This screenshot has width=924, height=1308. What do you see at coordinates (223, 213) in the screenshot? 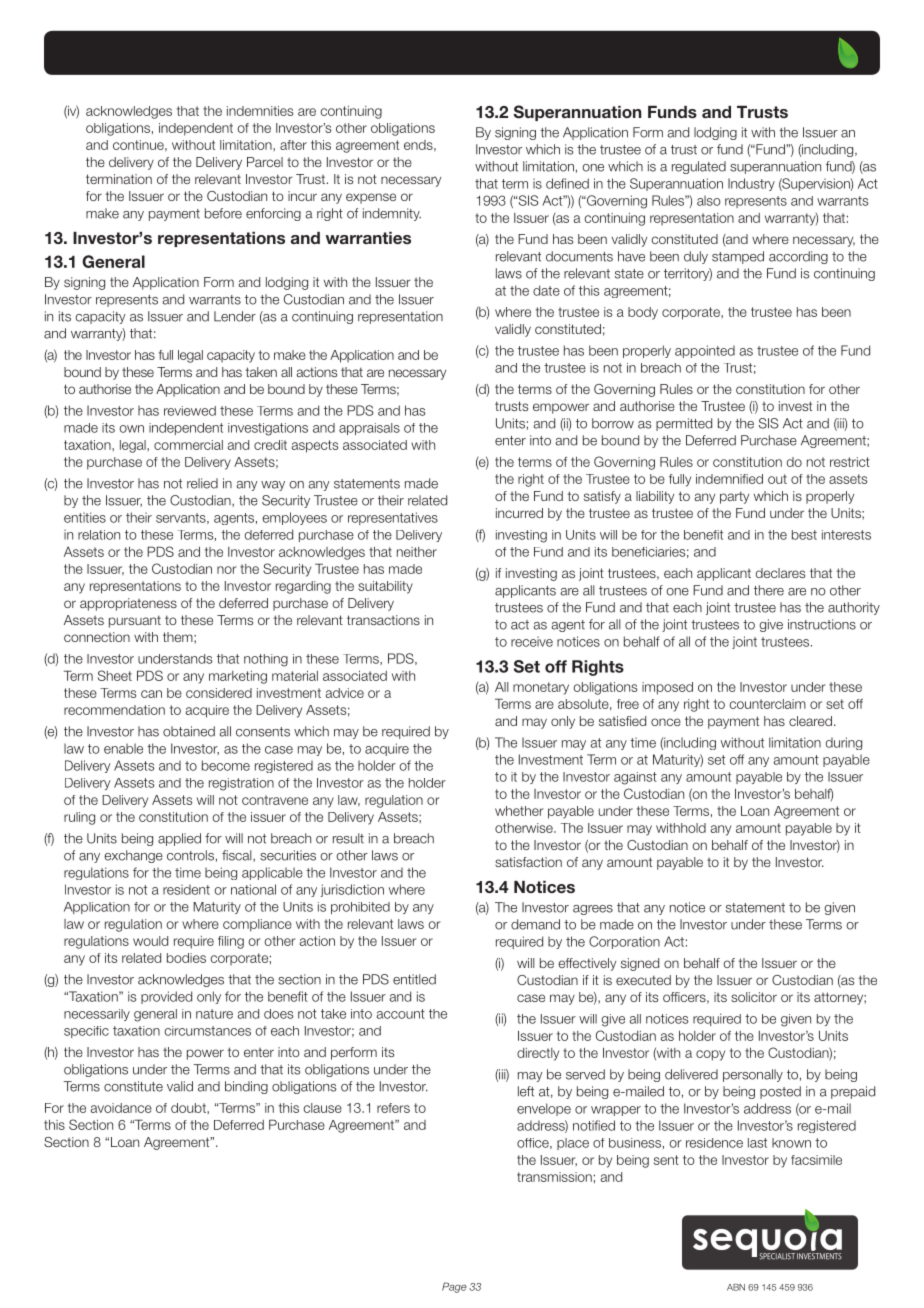
I see `before` at bounding box center [223, 213].
